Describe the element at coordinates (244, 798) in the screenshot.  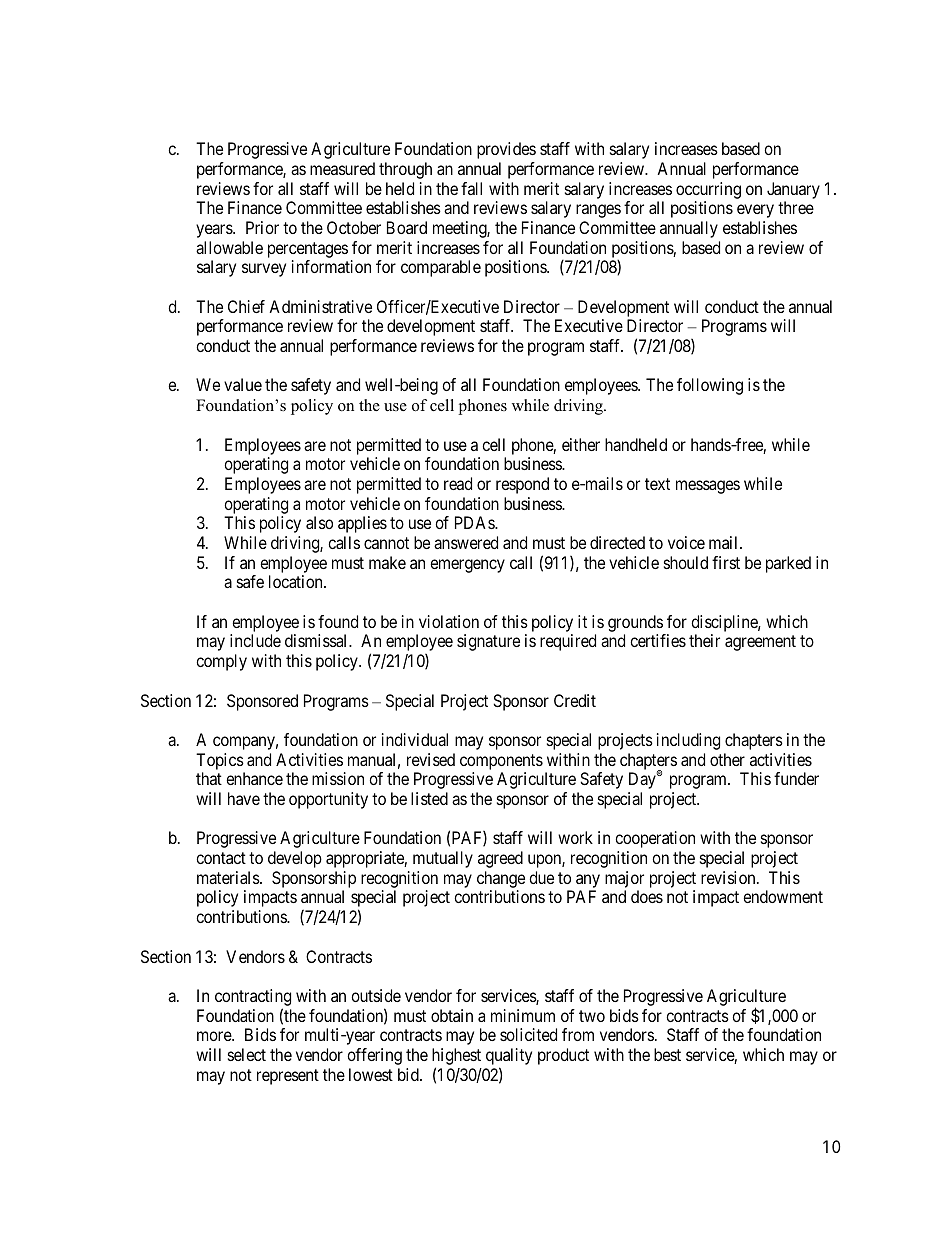
I see `have` at that location.
